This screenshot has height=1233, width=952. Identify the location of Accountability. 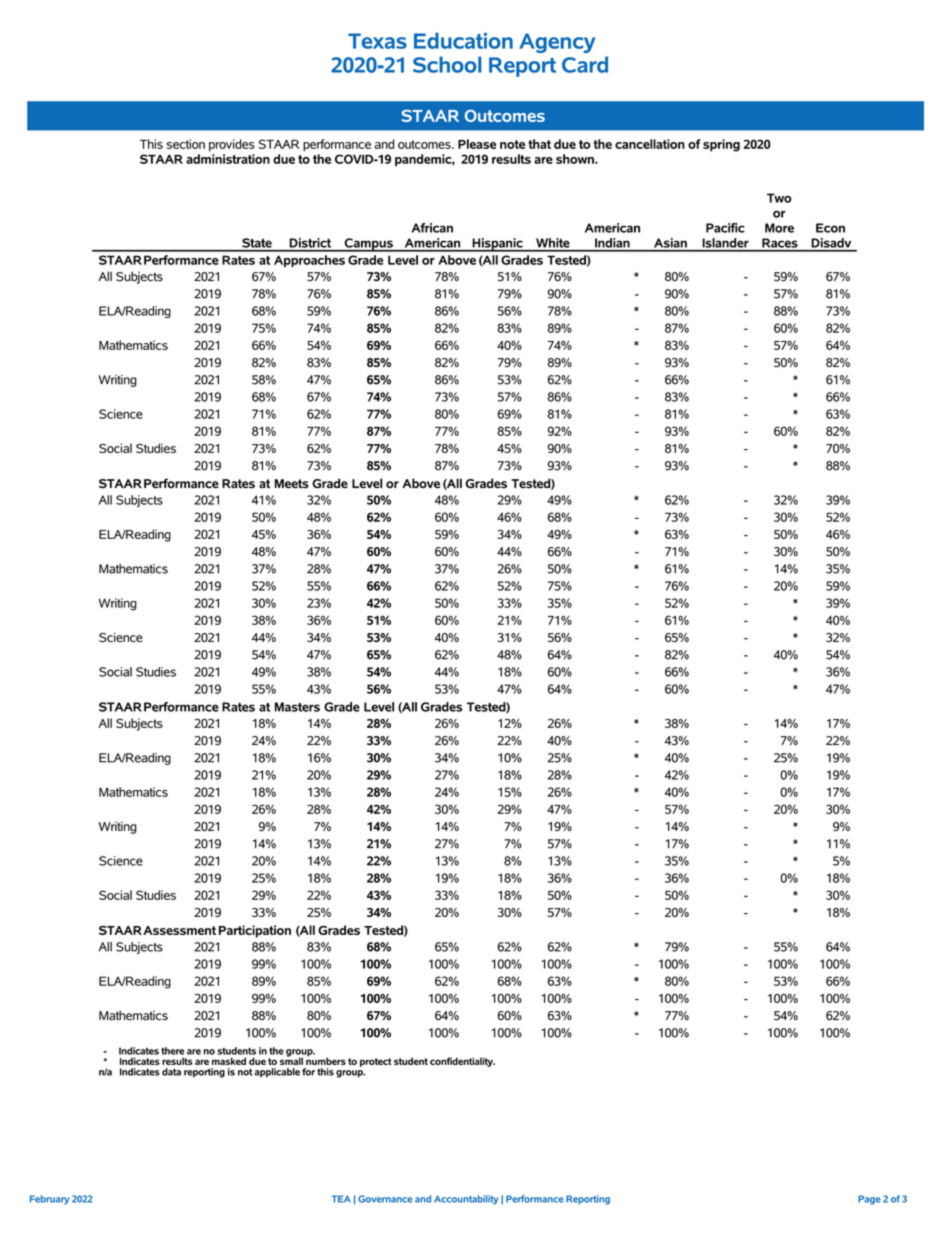
(466, 1200).
